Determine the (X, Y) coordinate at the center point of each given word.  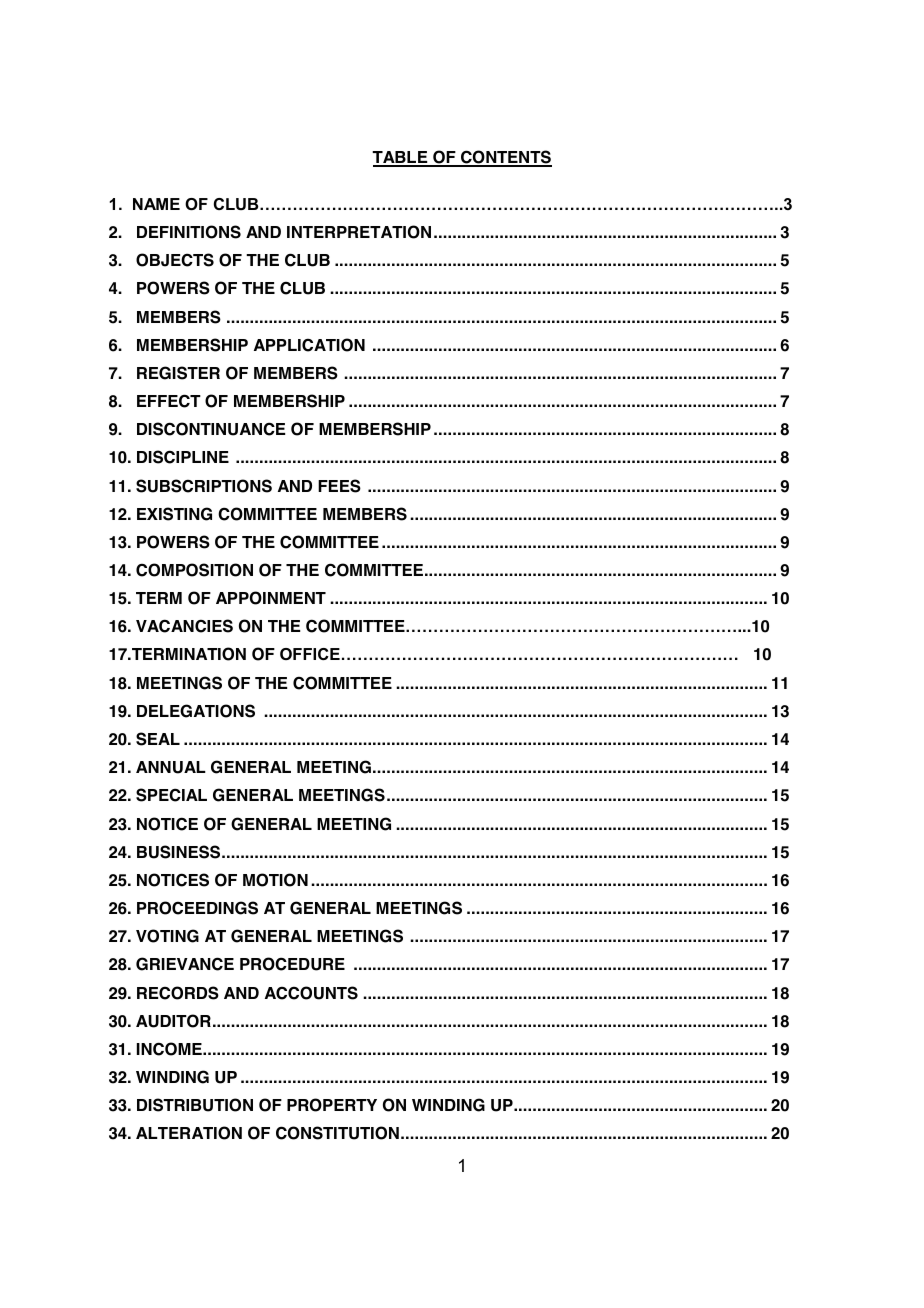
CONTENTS (505, 158)
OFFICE (310, 654)
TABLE (401, 158)
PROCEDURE (292, 964)
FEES (339, 486)
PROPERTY (332, 1105)
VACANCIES (184, 626)
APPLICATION (309, 345)
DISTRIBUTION (195, 1105)
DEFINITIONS (189, 232)
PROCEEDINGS (197, 908)
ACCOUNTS (311, 993)
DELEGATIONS (196, 711)
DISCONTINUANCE (211, 429)
